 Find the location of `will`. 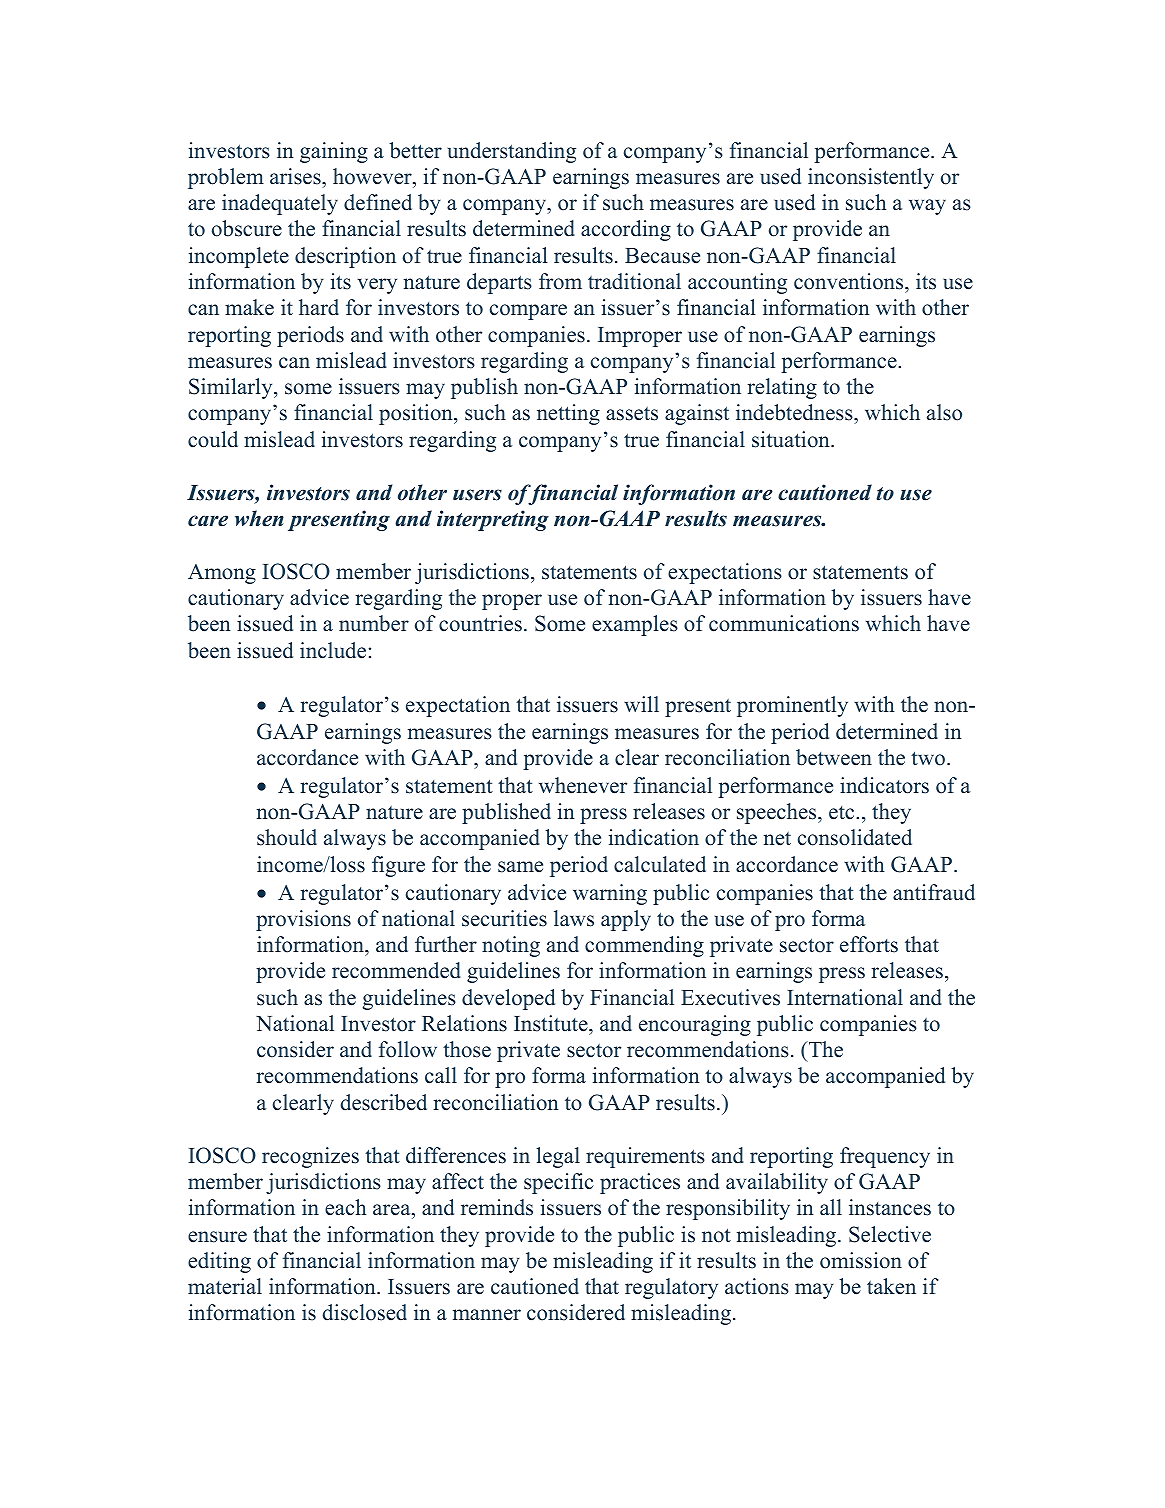

will is located at coordinates (641, 704).
